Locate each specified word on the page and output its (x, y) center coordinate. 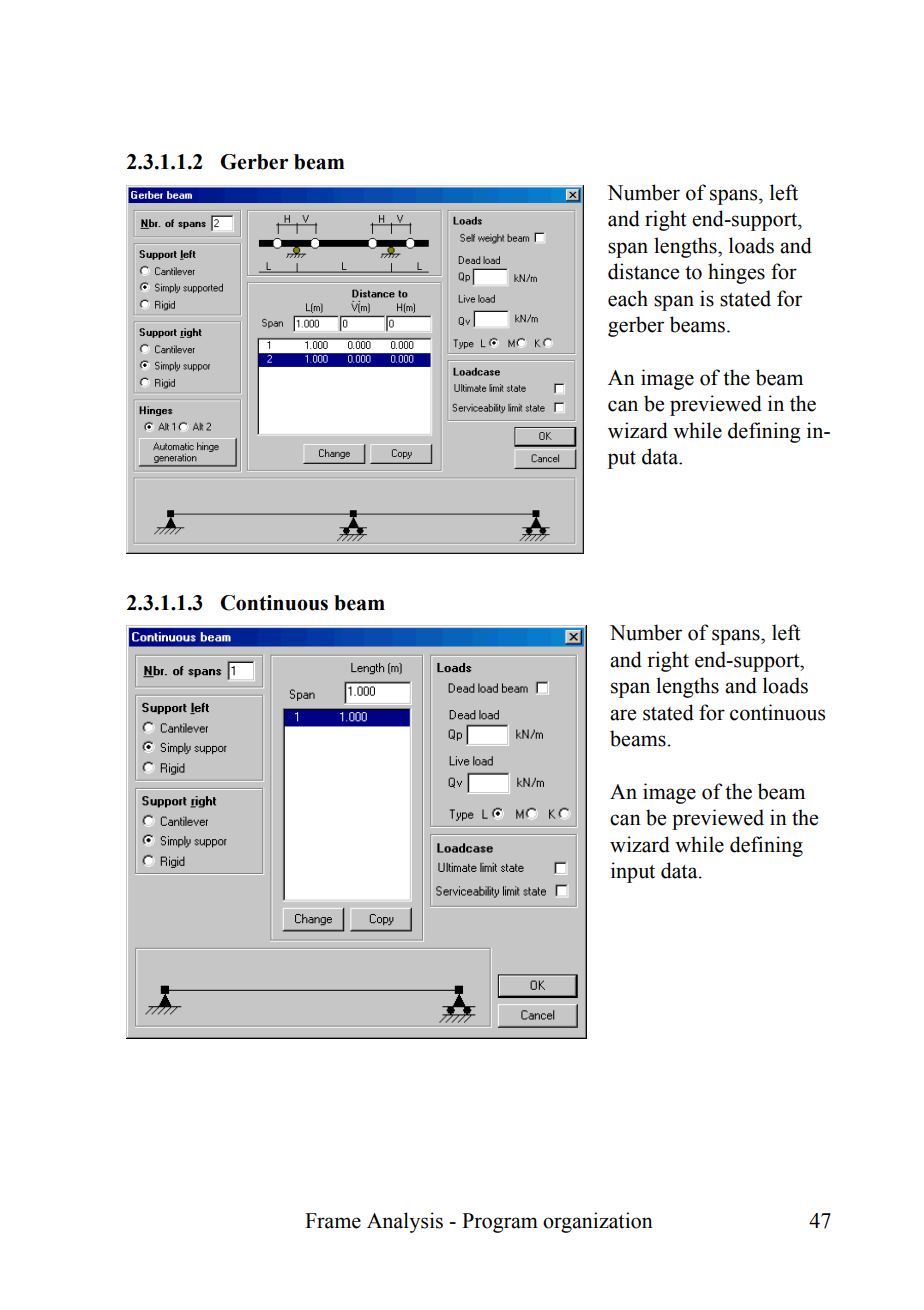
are (623, 715)
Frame (333, 1221)
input (633, 872)
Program (500, 1223)
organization (598, 1222)
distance (643, 271)
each (628, 298)
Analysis (405, 1222)
